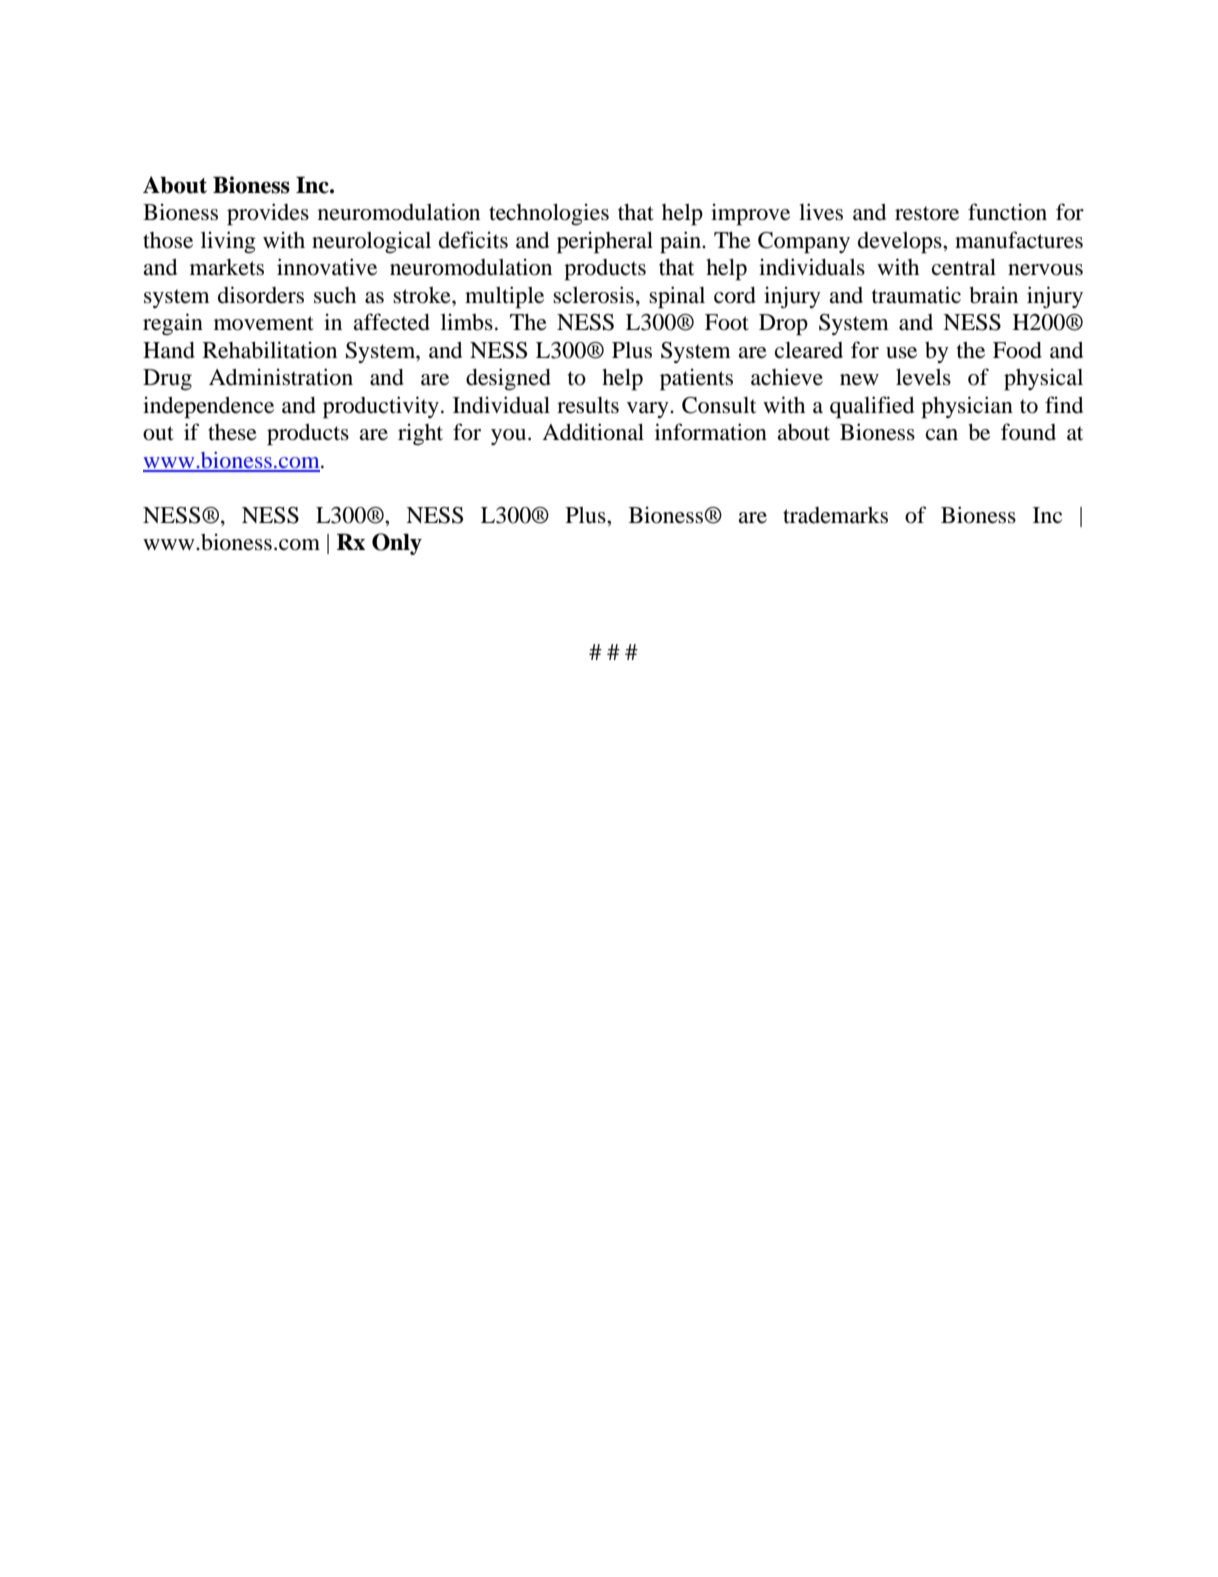 Image resolution: width=1218 pixels, height=1577 pixels. Describe the element at coordinates (264, 323) in the screenshot. I see `movement` at that location.
